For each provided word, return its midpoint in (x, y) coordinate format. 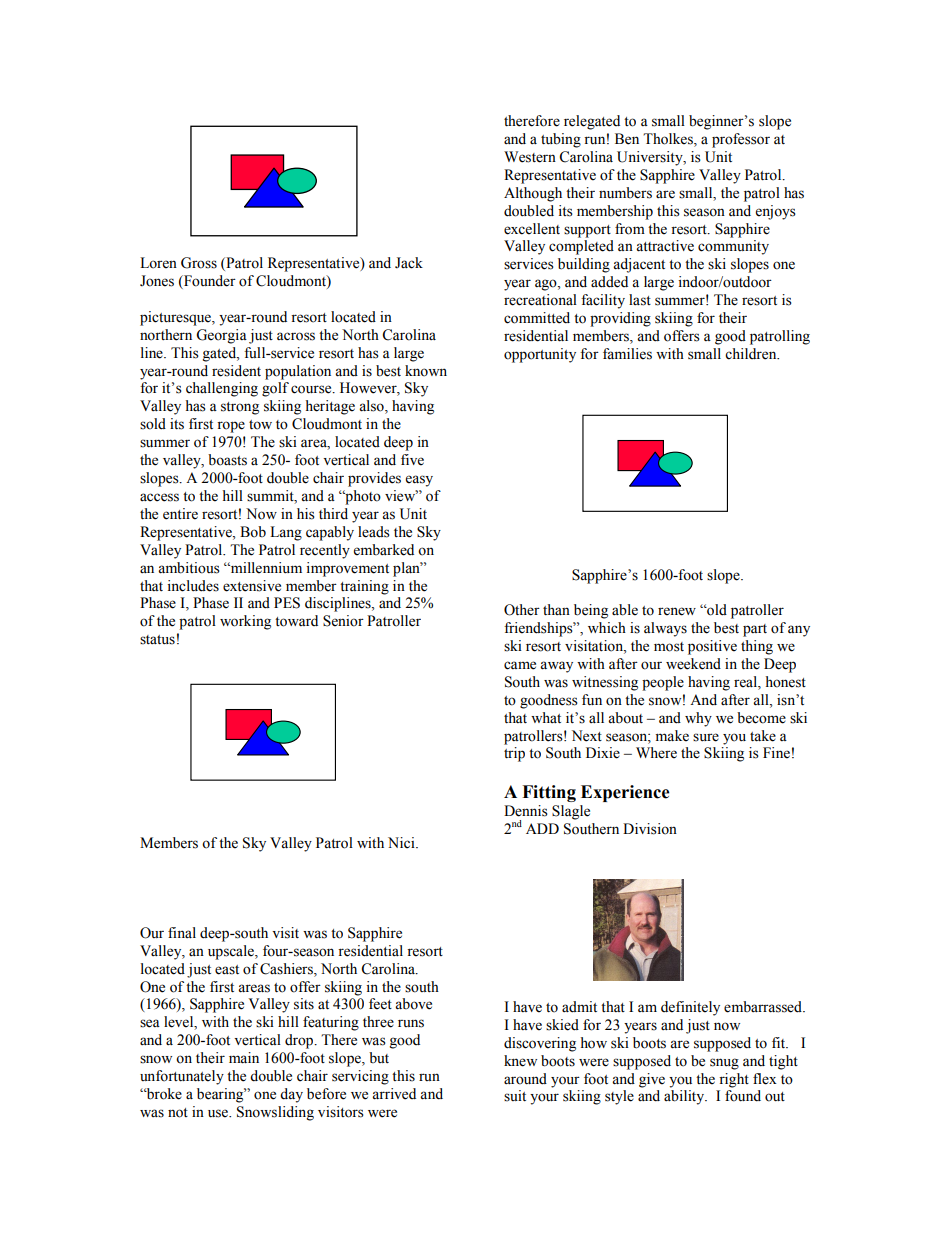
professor (741, 140)
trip (514, 754)
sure (706, 737)
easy (419, 481)
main (244, 1058)
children (752, 354)
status (157, 640)
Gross (199, 263)
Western (530, 157)
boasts (227, 460)
